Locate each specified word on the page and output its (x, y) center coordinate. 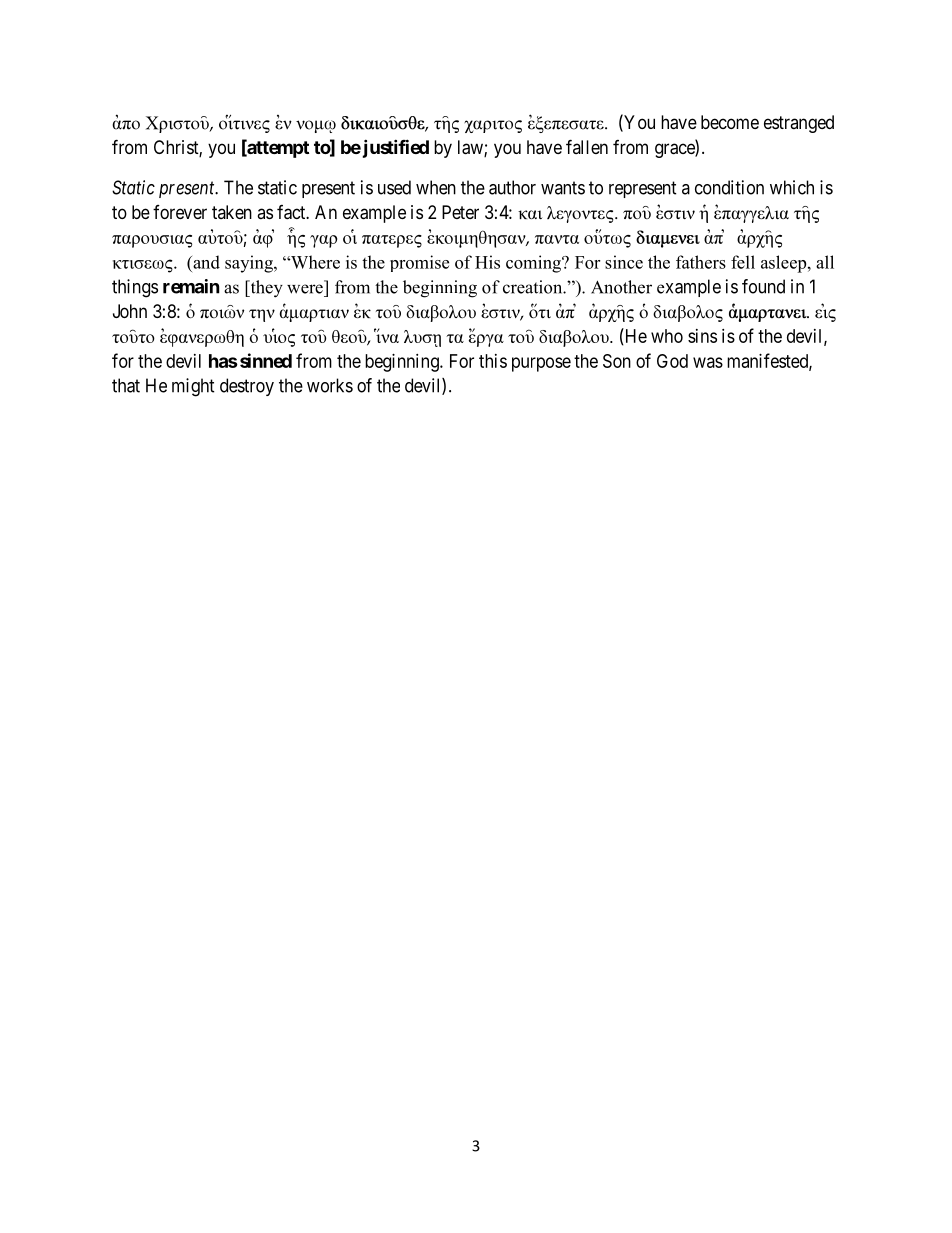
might (193, 387)
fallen (587, 146)
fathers (701, 262)
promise (419, 263)
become (730, 122)
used (394, 187)
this (493, 361)
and (205, 262)
